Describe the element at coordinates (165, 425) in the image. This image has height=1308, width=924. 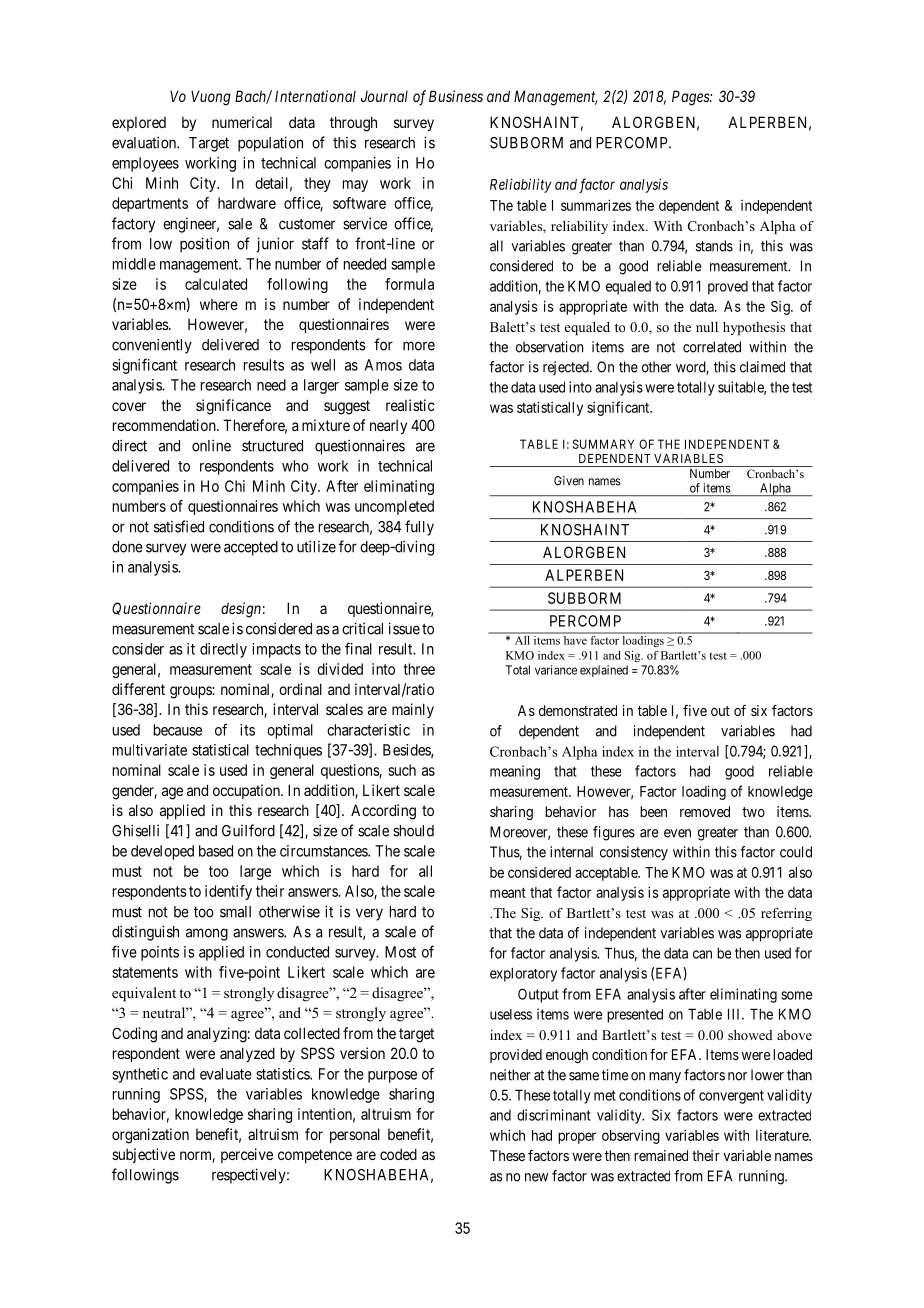
I see `recommendation` at that location.
